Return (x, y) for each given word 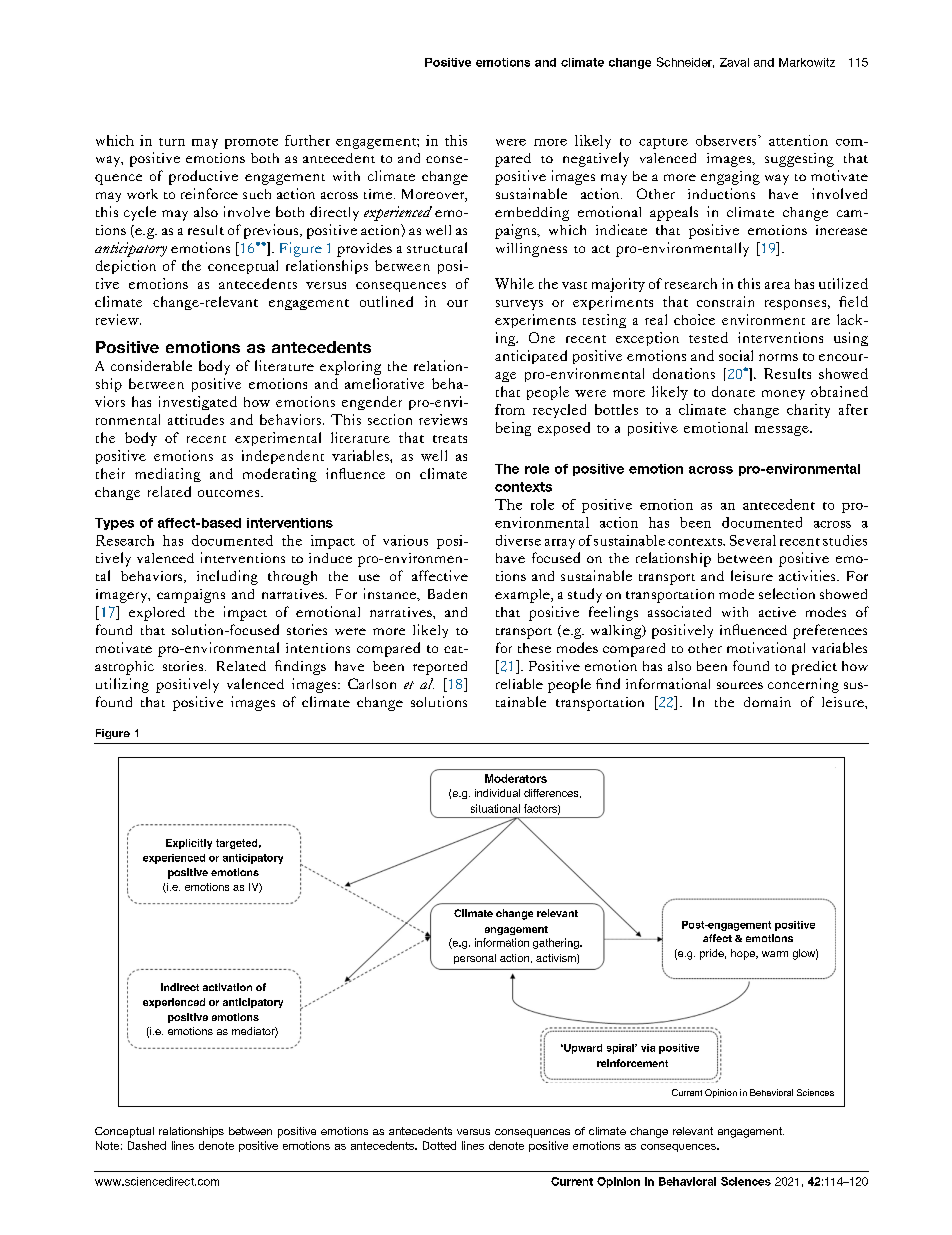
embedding (532, 214)
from (510, 409)
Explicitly (189, 844)
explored (157, 614)
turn (172, 142)
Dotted (439, 1145)
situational (495, 808)
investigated (198, 403)
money (783, 395)
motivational (766, 647)
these (534, 648)
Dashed (147, 1145)
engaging (730, 178)
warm (775, 954)
